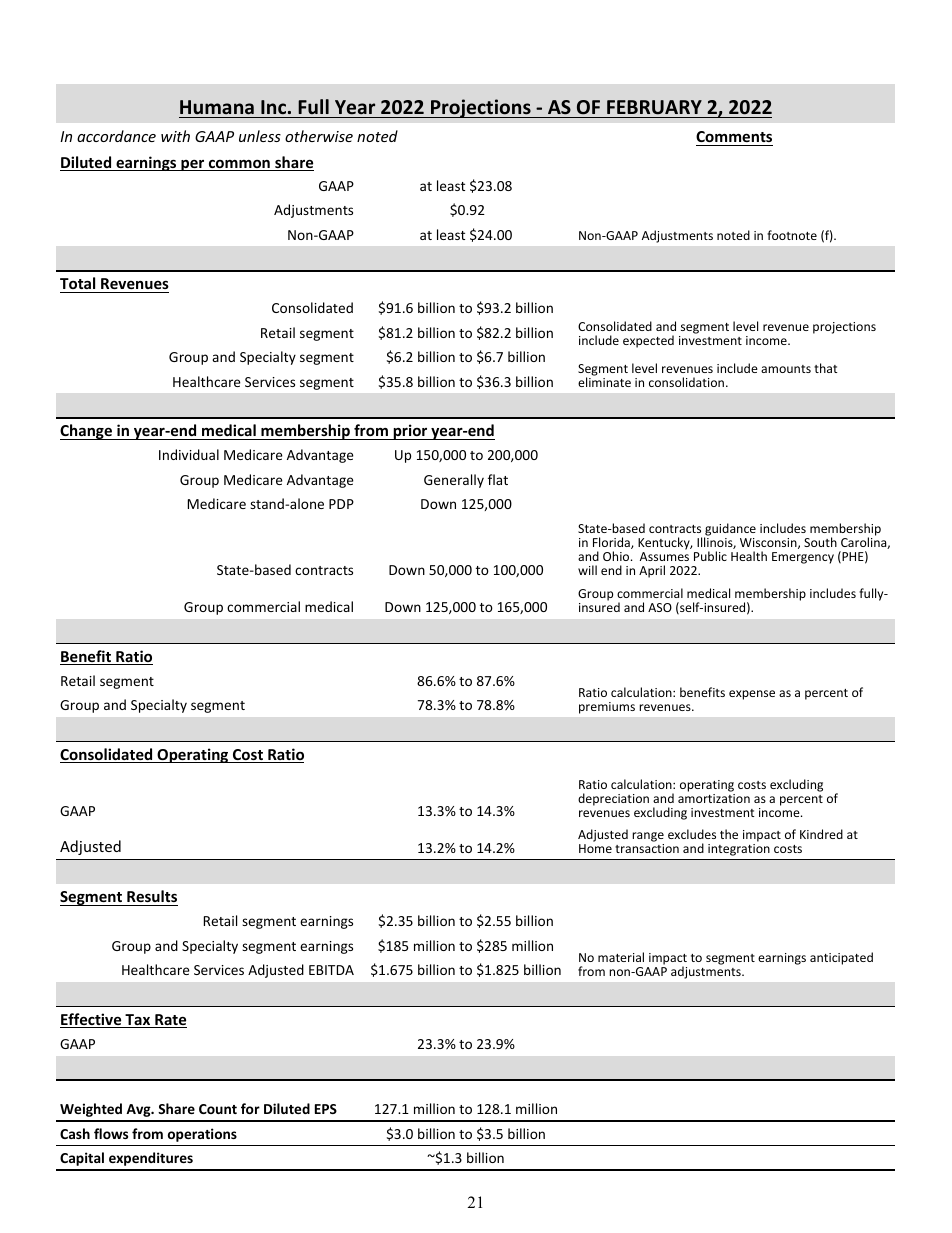  What do you see at coordinates (218, 1109) in the document?
I see `Count` at bounding box center [218, 1109].
